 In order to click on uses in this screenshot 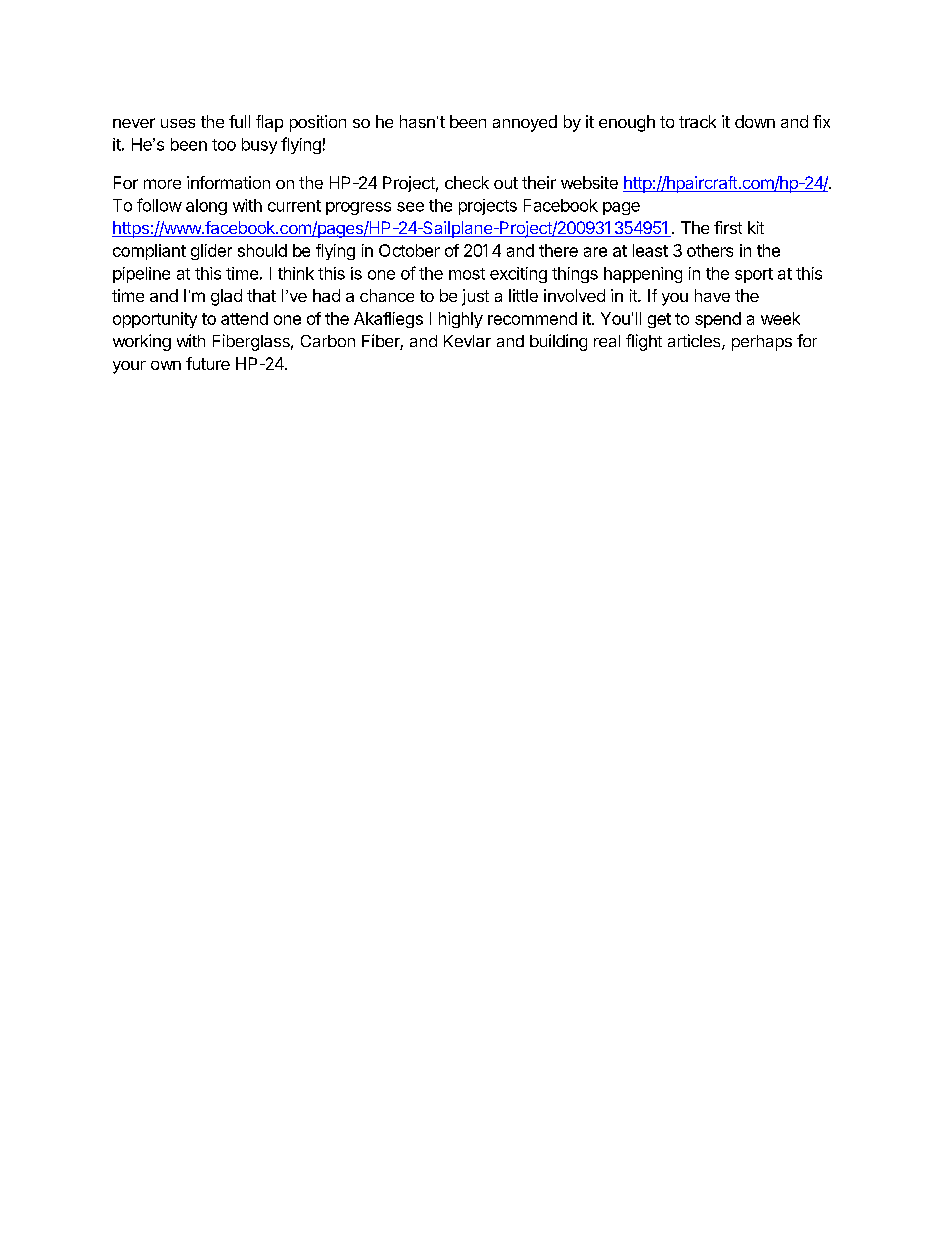, I will do `click(178, 123)`.
